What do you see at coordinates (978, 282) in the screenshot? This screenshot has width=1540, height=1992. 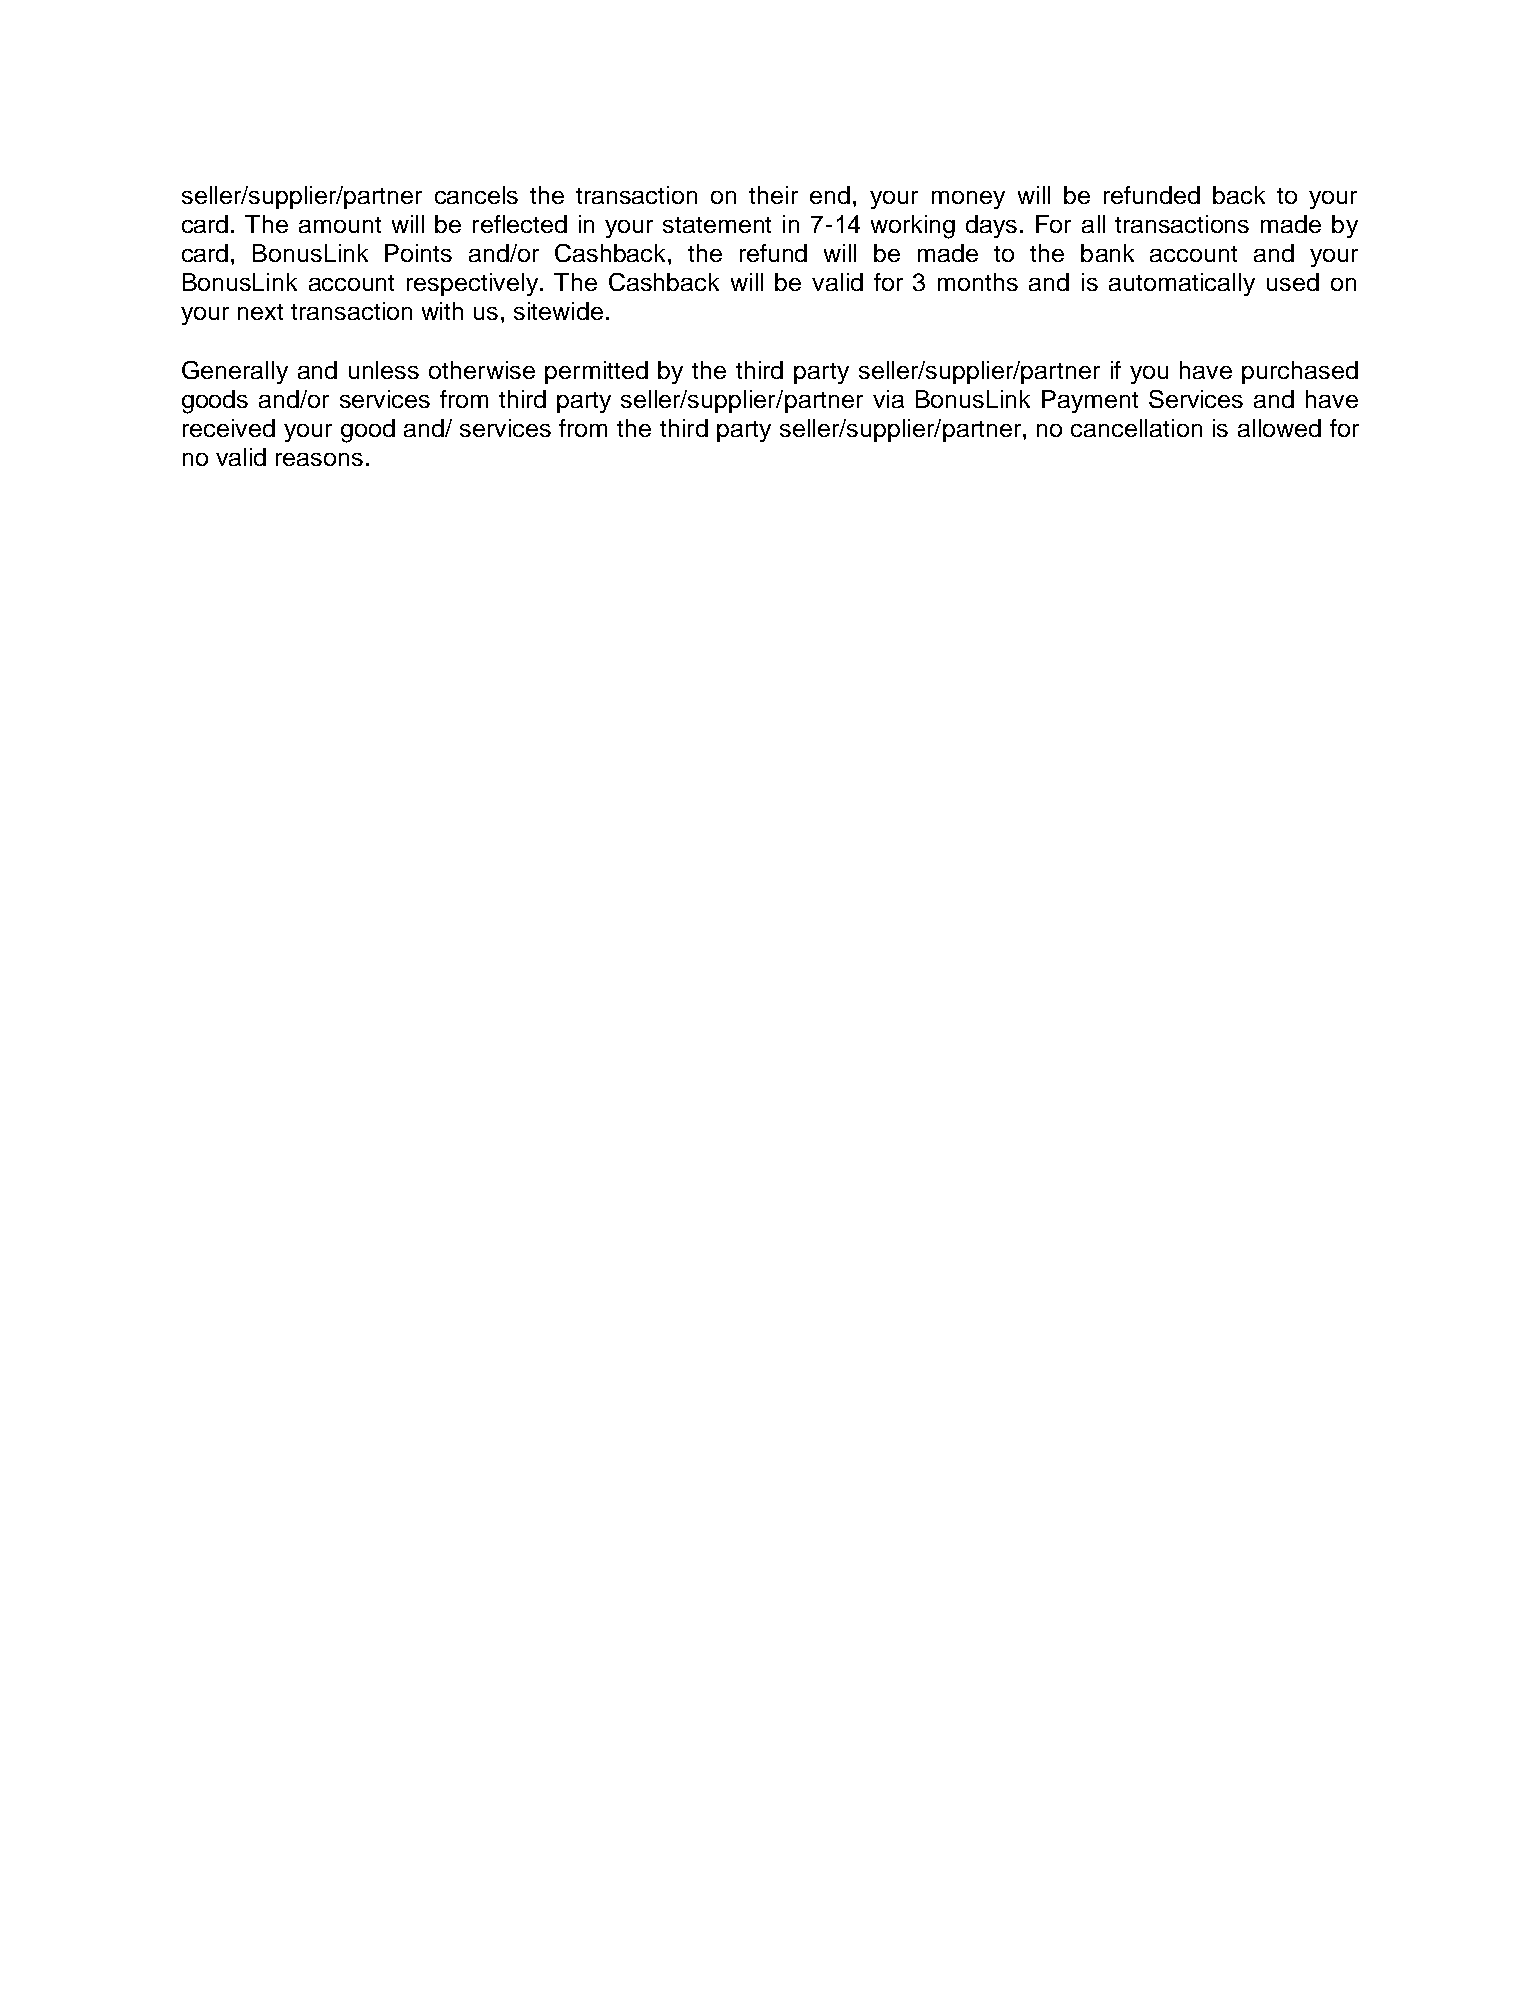 I see `months` at bounding box center [978, 282].
